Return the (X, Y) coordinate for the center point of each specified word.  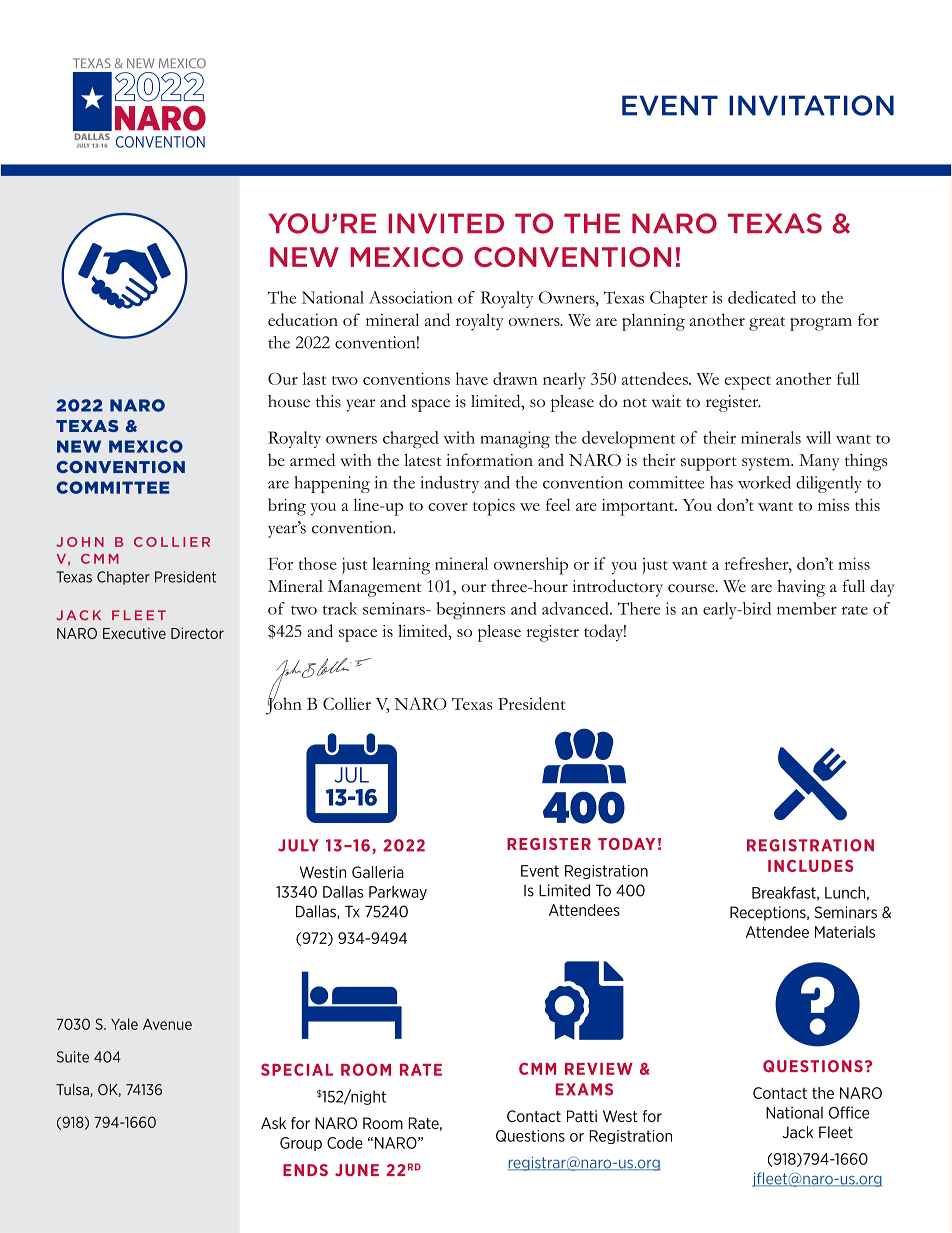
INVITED (446, 223)
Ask (273, 1123)
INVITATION (811, 105)
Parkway (398, 893)
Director (197, 633)
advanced (576, 608)
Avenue (167, 1024)
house (289, 401)
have (472, 378)
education (303, 319)
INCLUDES (810, 866)
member (807, 608)
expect (748, 383)
